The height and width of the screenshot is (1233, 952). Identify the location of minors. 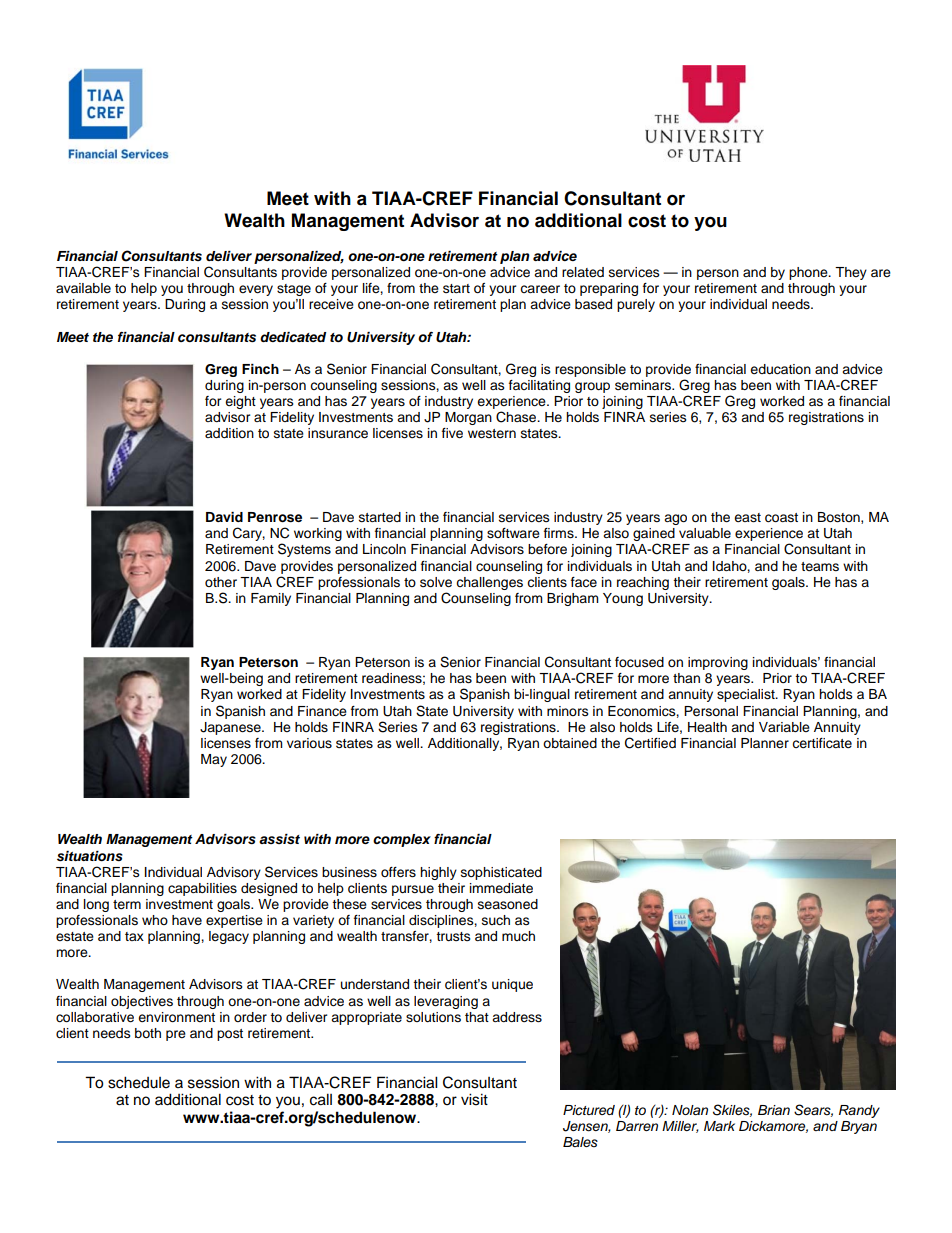
(568, 711).
